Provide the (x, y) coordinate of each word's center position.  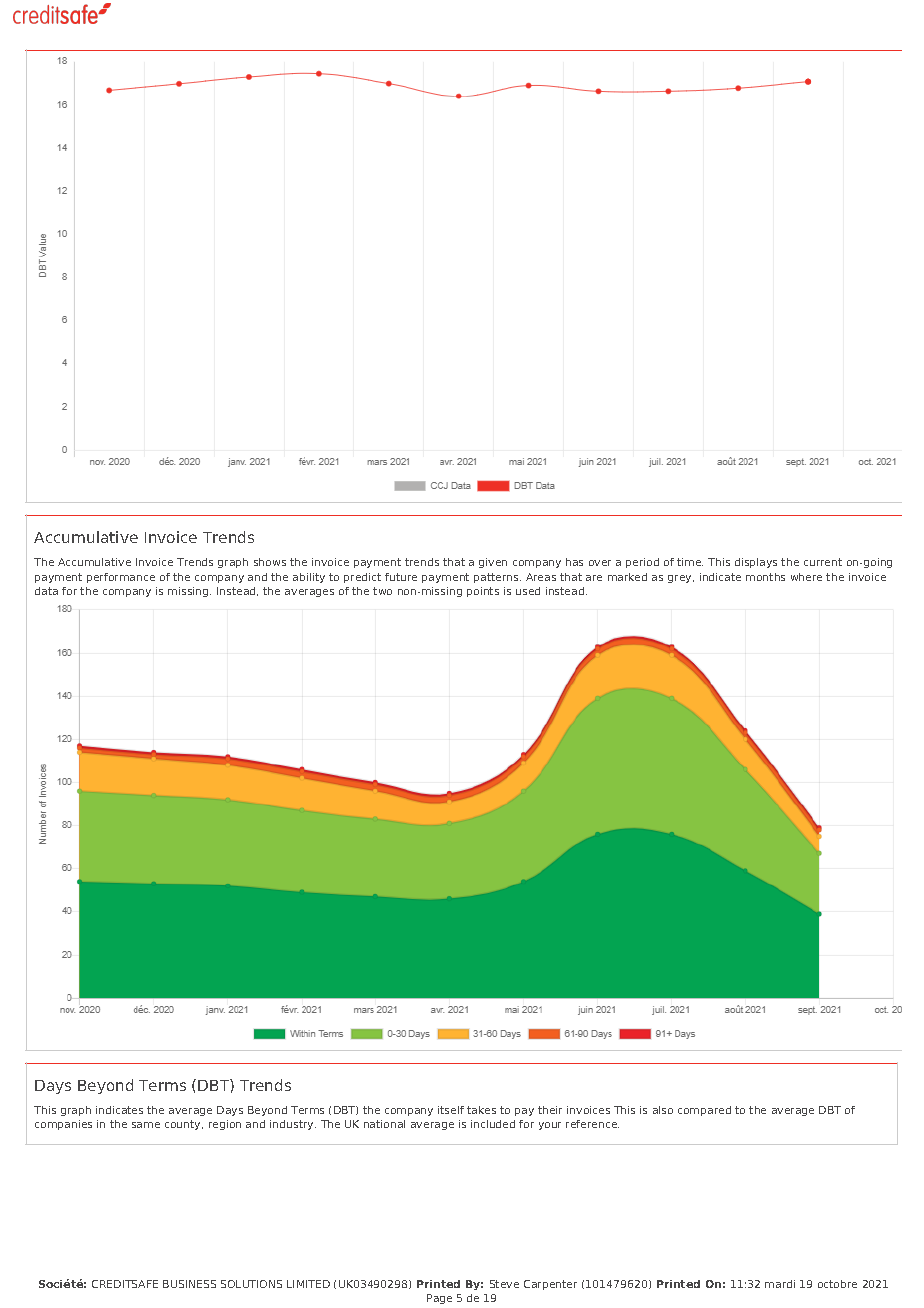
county (184, 1125)
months (765, 577)
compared (704, 1111)
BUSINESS (189, 1284)
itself (451, 1110)
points (483, 592)
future (401, 577)
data (46, 591)
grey (681, 579)
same (146, 1125)
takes (481, 1110)
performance (121, 578)
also (663, 1110)
